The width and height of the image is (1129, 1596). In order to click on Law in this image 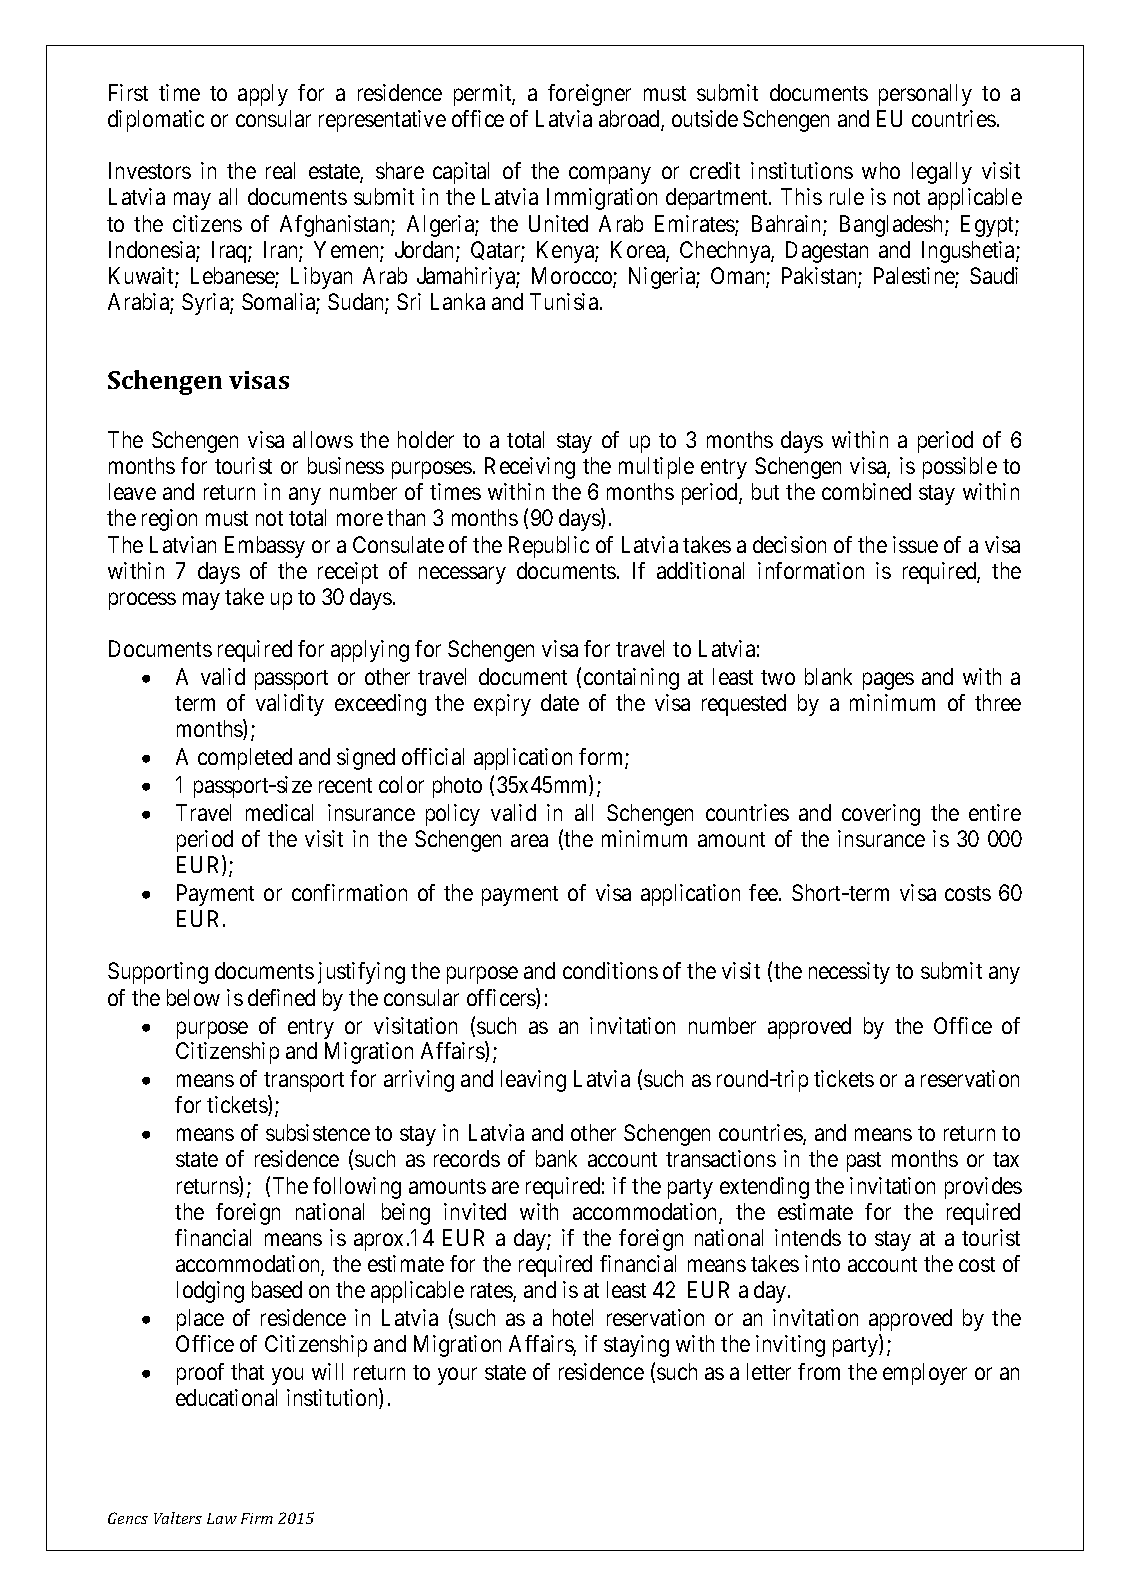, I will do `click(222, 1518)`.
